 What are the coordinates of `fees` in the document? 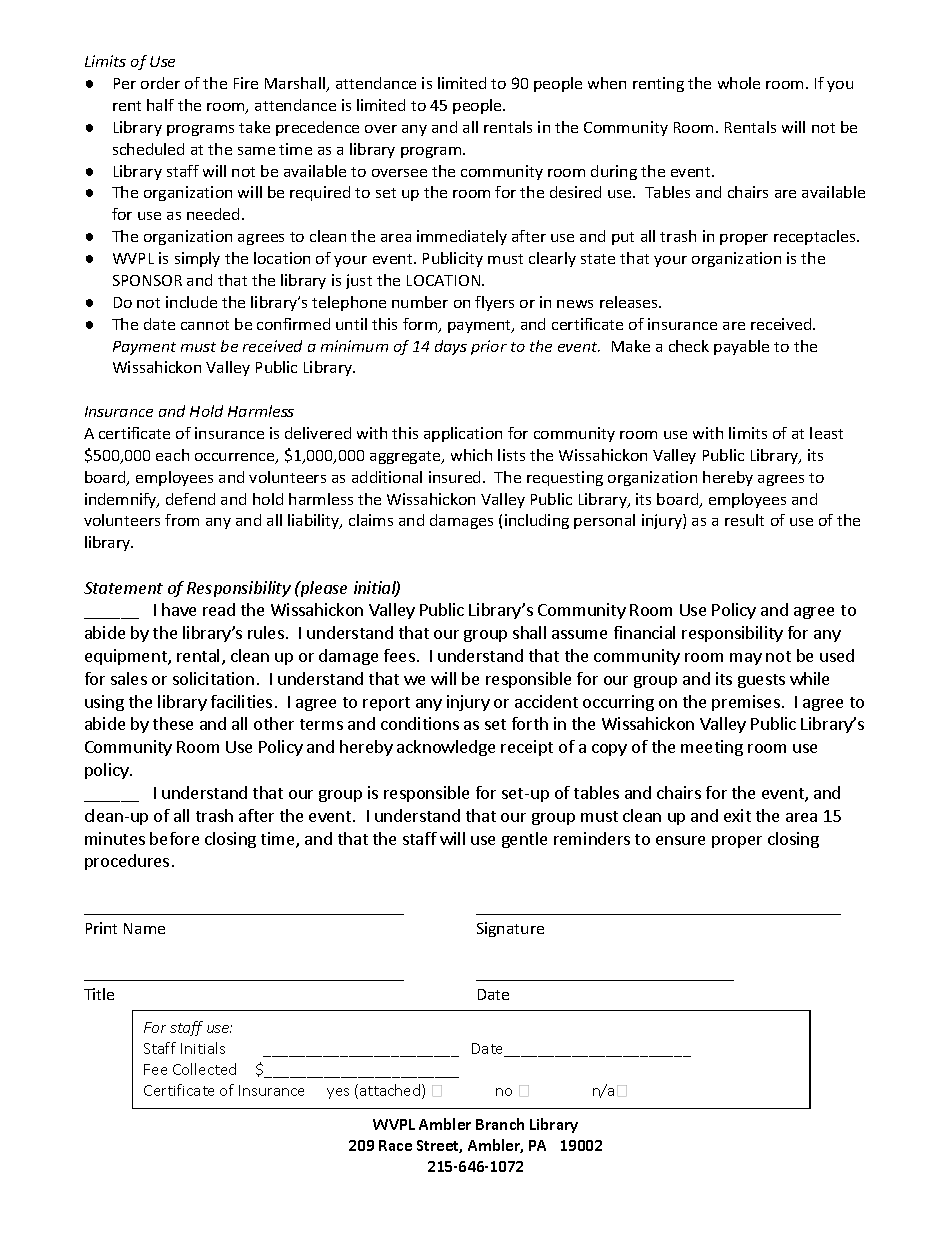 It's located at (399, 655).
